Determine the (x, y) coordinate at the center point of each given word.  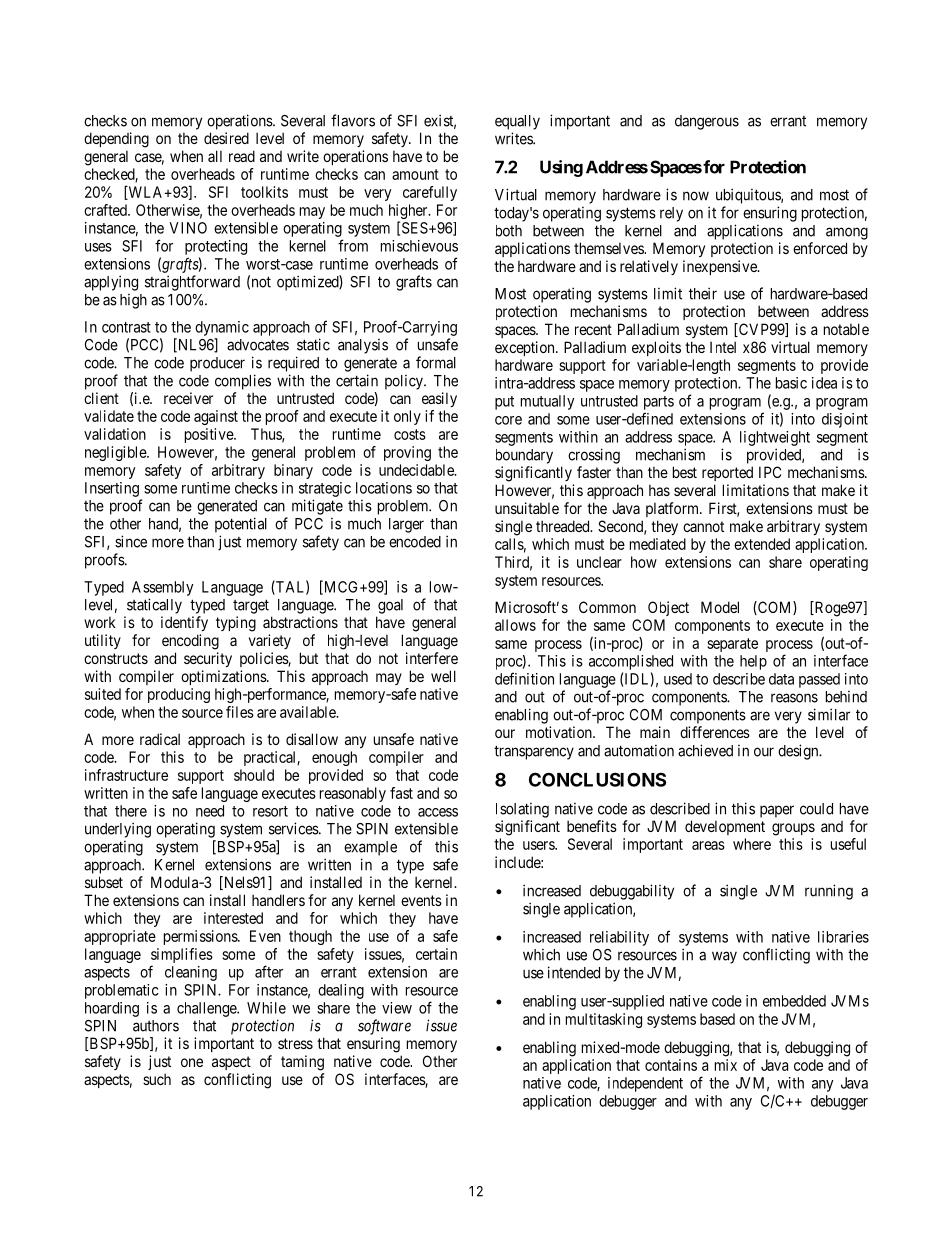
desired (226, 138)
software (384, 1027)
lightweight (775, 438)
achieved (705, 750)
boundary (524, 456)
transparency (534, 752)
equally (517, 122)
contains (671, 1065)
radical (160, 739)
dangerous (707, 122)
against (216, 417)
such (157, 1079)
